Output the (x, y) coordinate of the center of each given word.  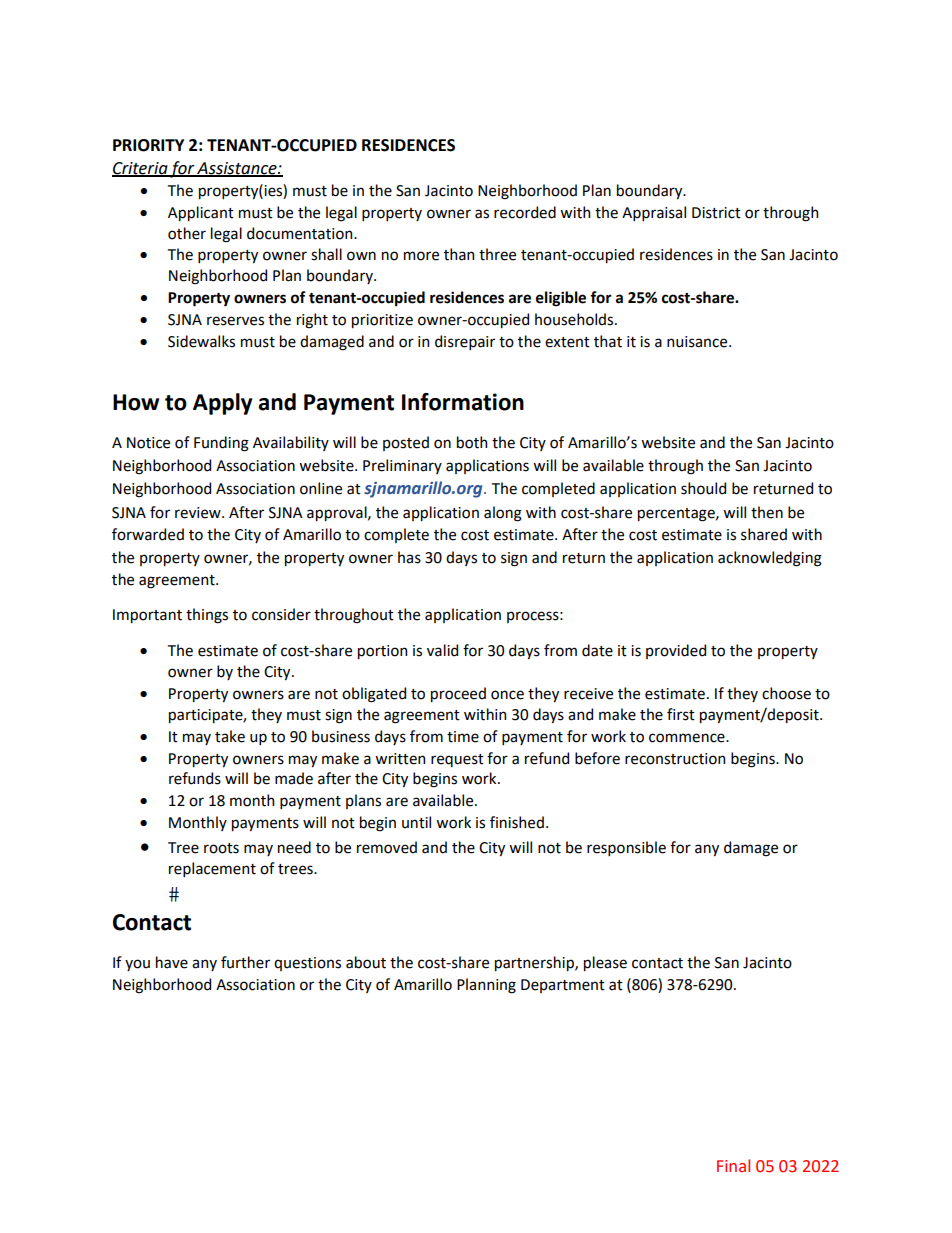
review (199, 513)
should (703, 488)
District (716, 213)
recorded (525, 212)
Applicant (201, 213)
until (416, 822)
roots (221, 848)
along (503, 514)
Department (563, 986)
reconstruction (675, 759)
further (245, 962)
